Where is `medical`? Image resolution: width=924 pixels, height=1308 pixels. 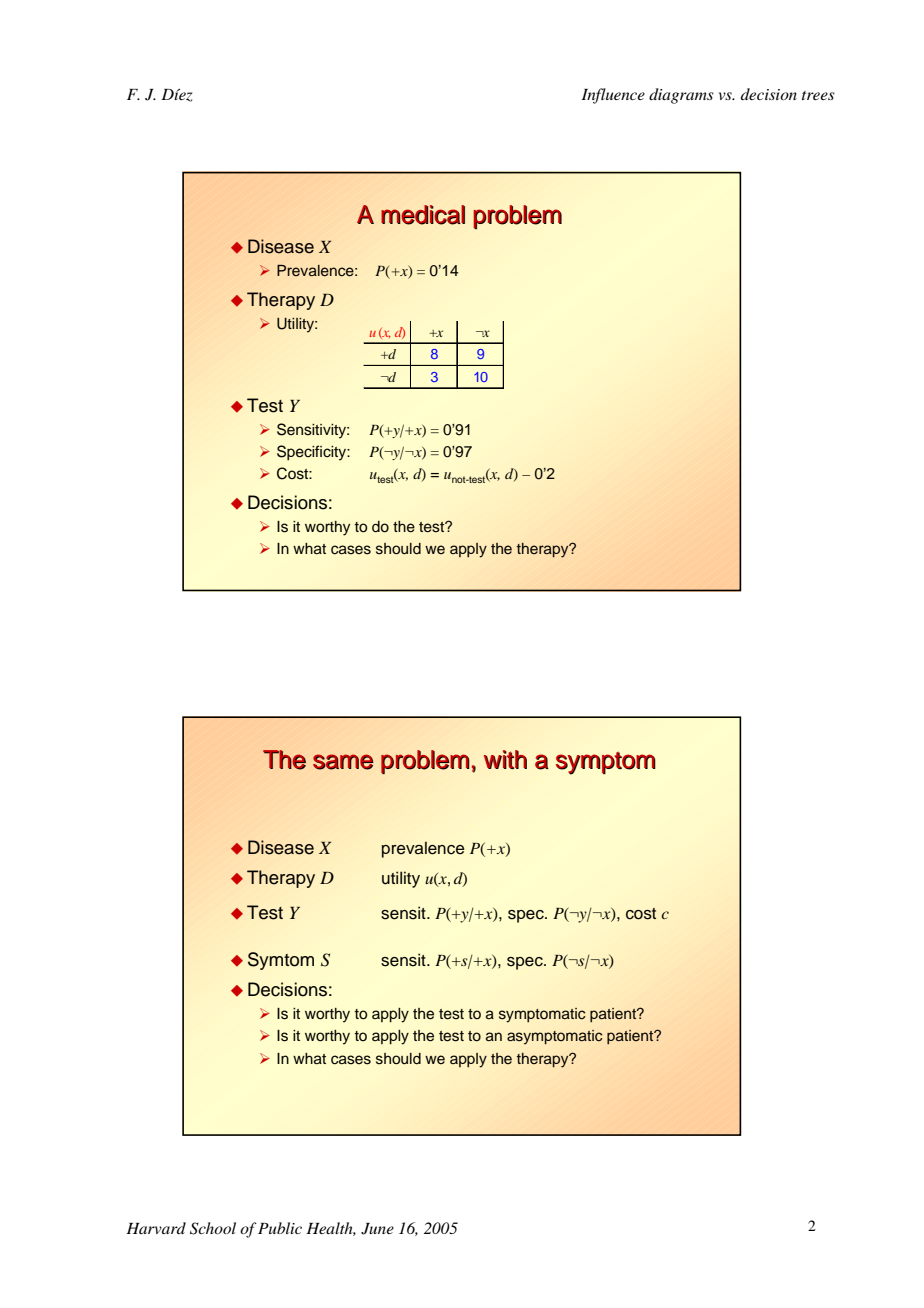
medical is located at coordinates (423, 215).
